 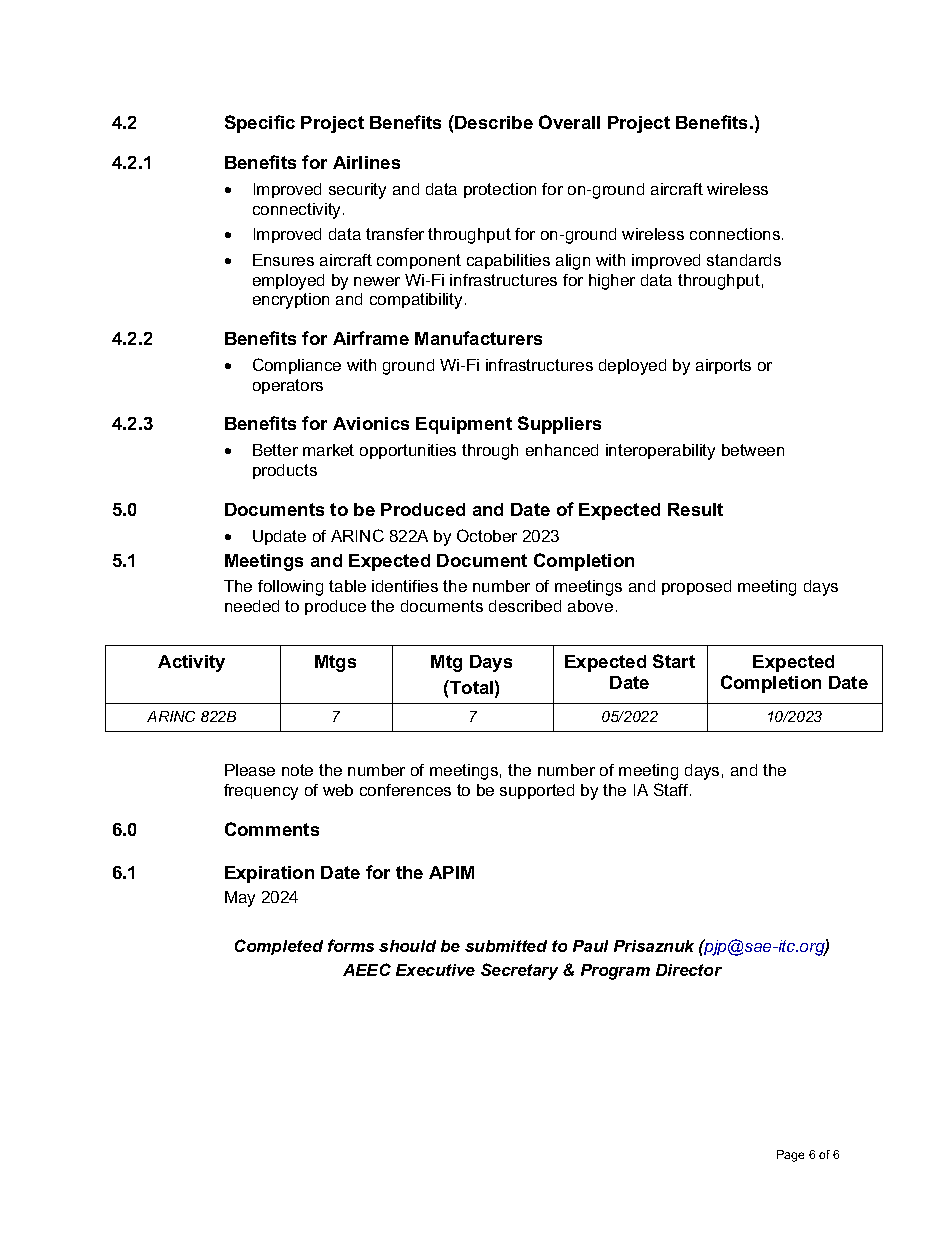 I want to click on Specific, so click(x=260, y=124).
